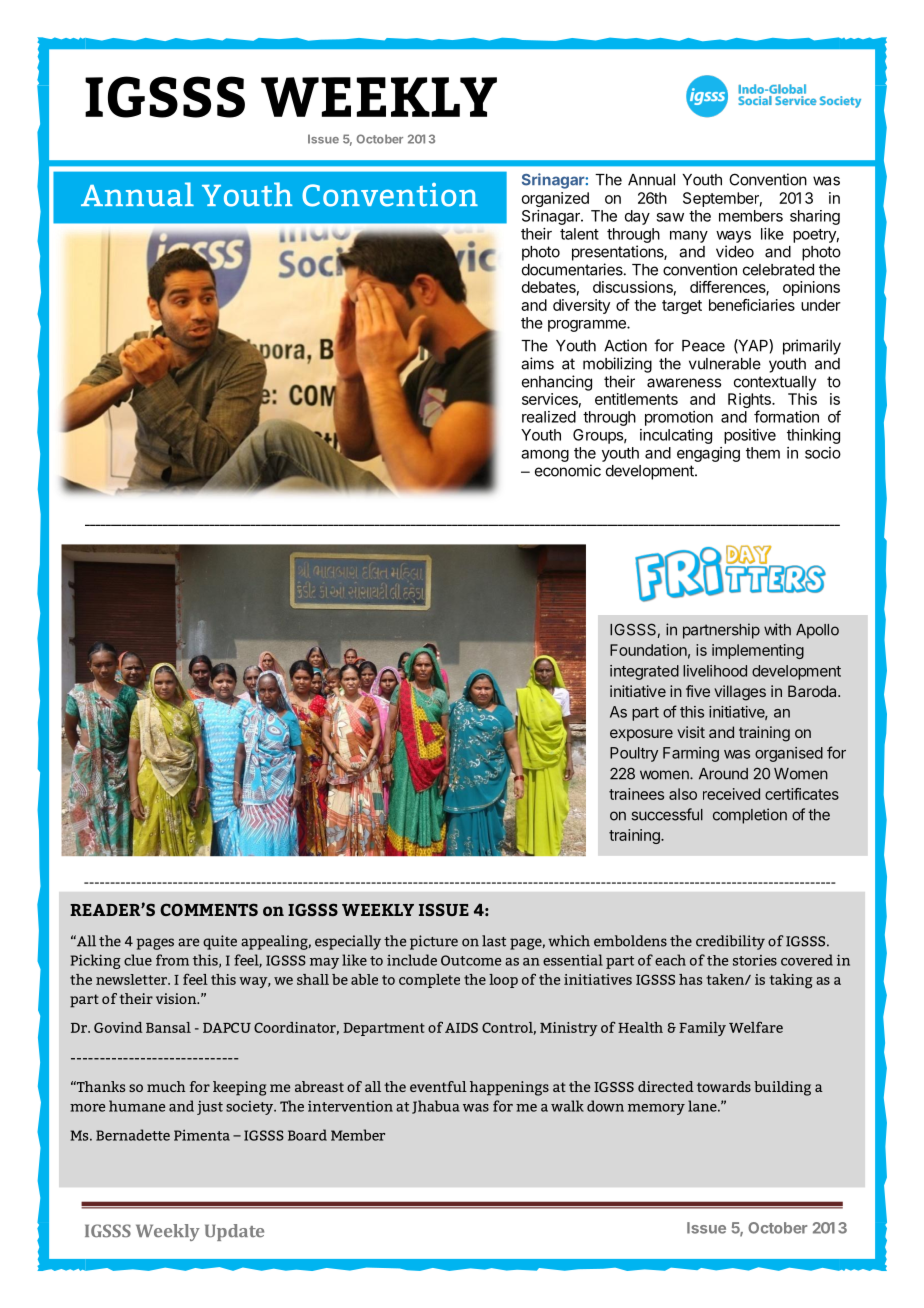  What do you see at coordinates (461, 1027) in the screenshot?
I see `AIDS` at bounding box center [461, 1027].
